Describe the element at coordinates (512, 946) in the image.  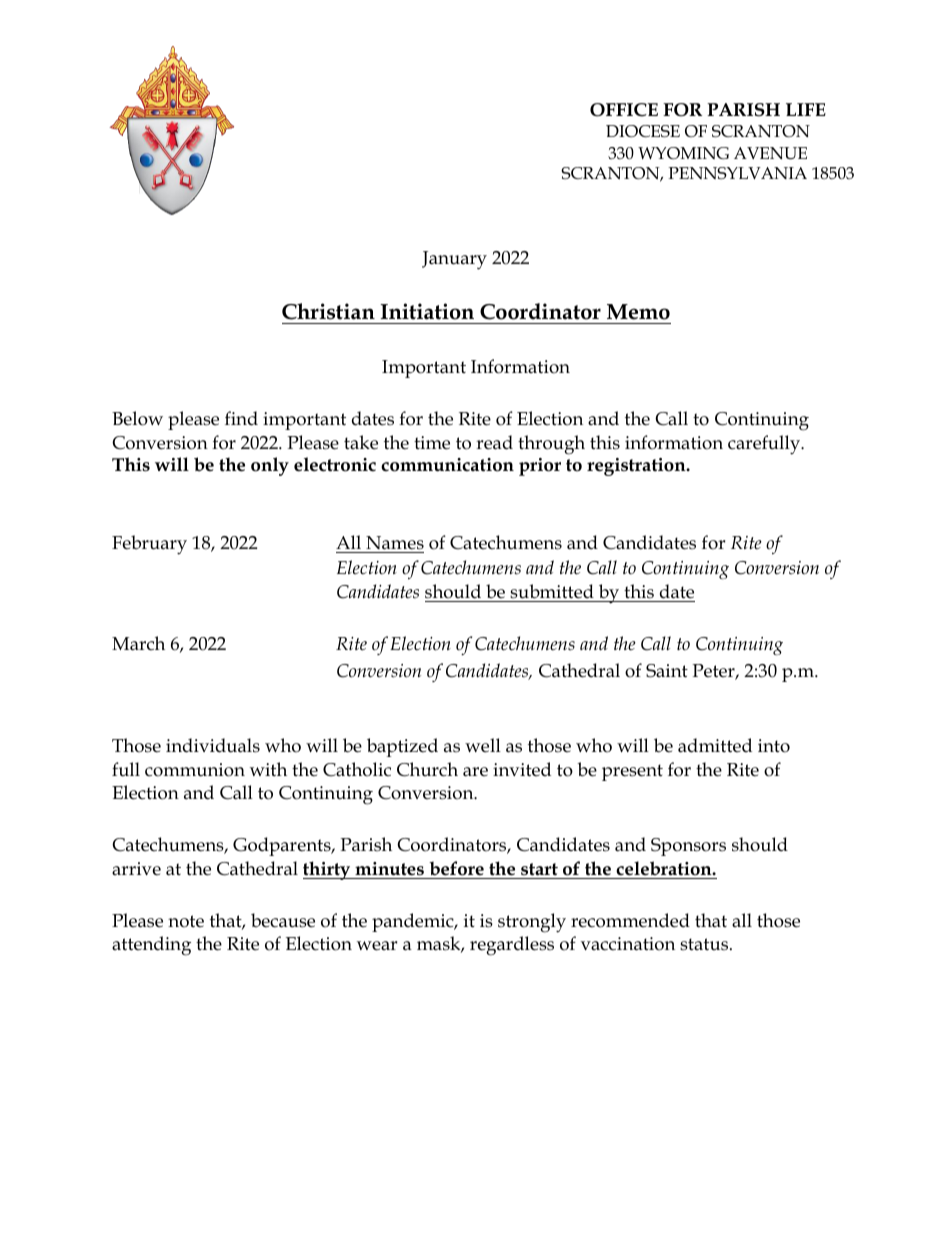
I see `regardless` at that location.
